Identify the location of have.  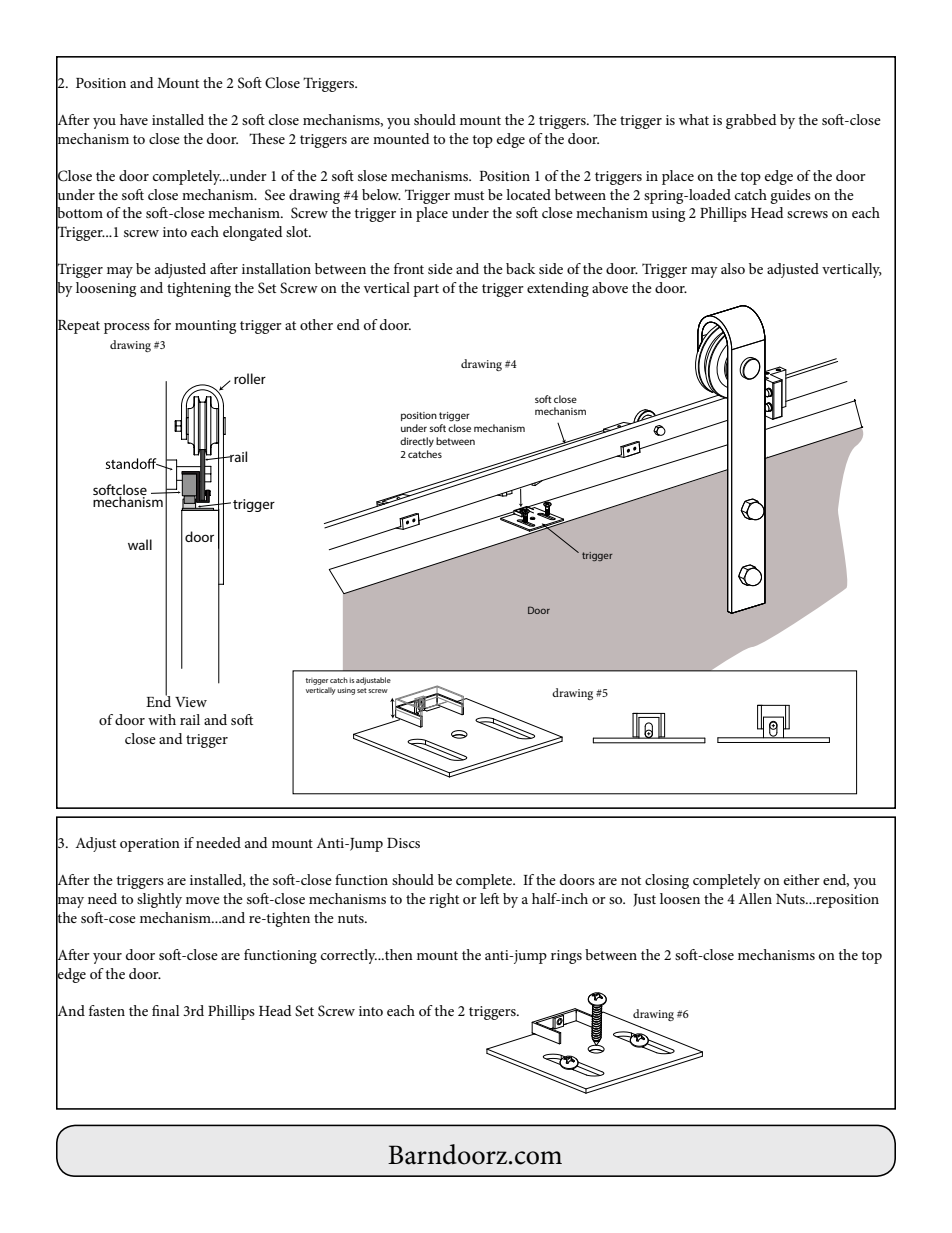
(134, 119).
